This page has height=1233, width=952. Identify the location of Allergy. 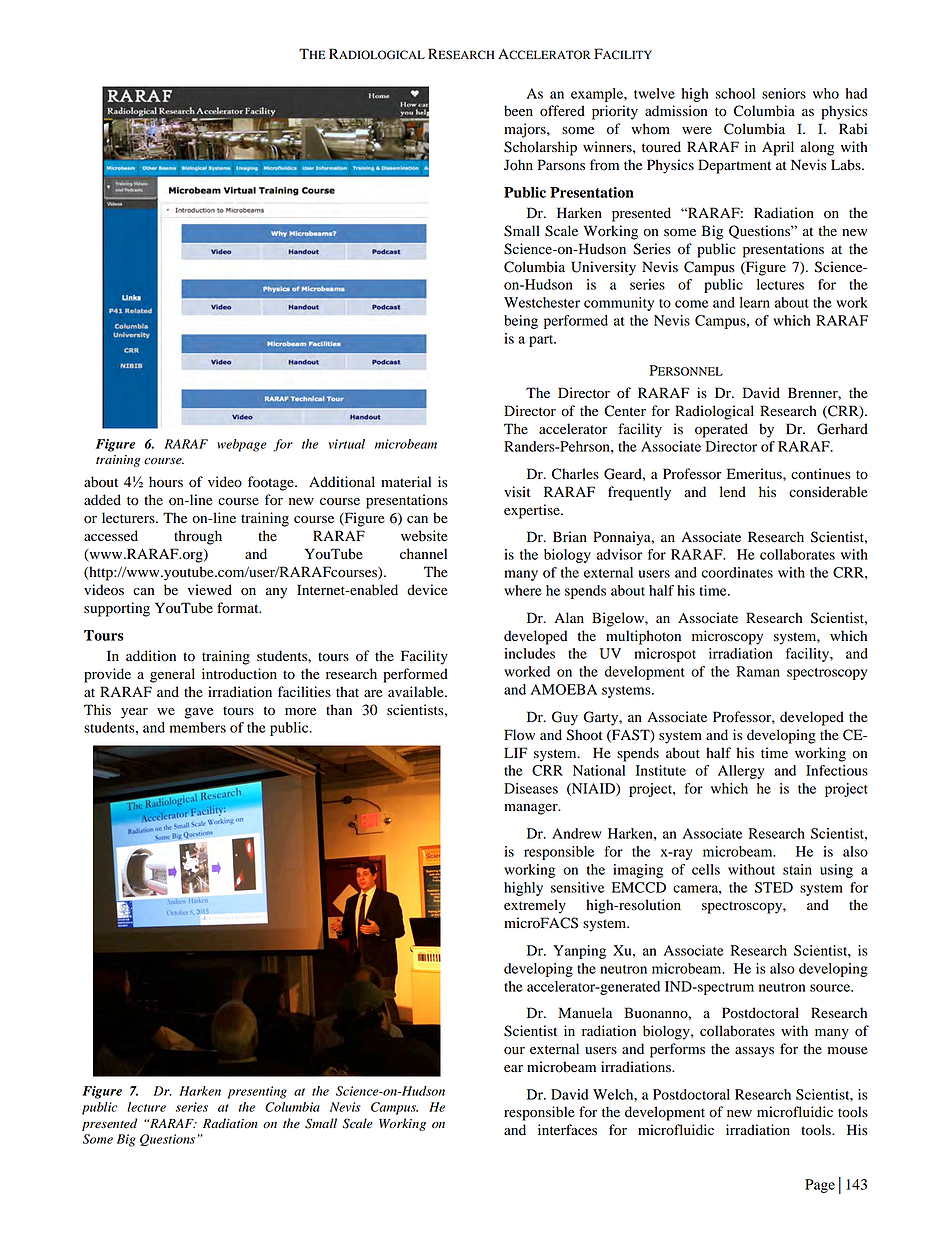
(741, 772).
